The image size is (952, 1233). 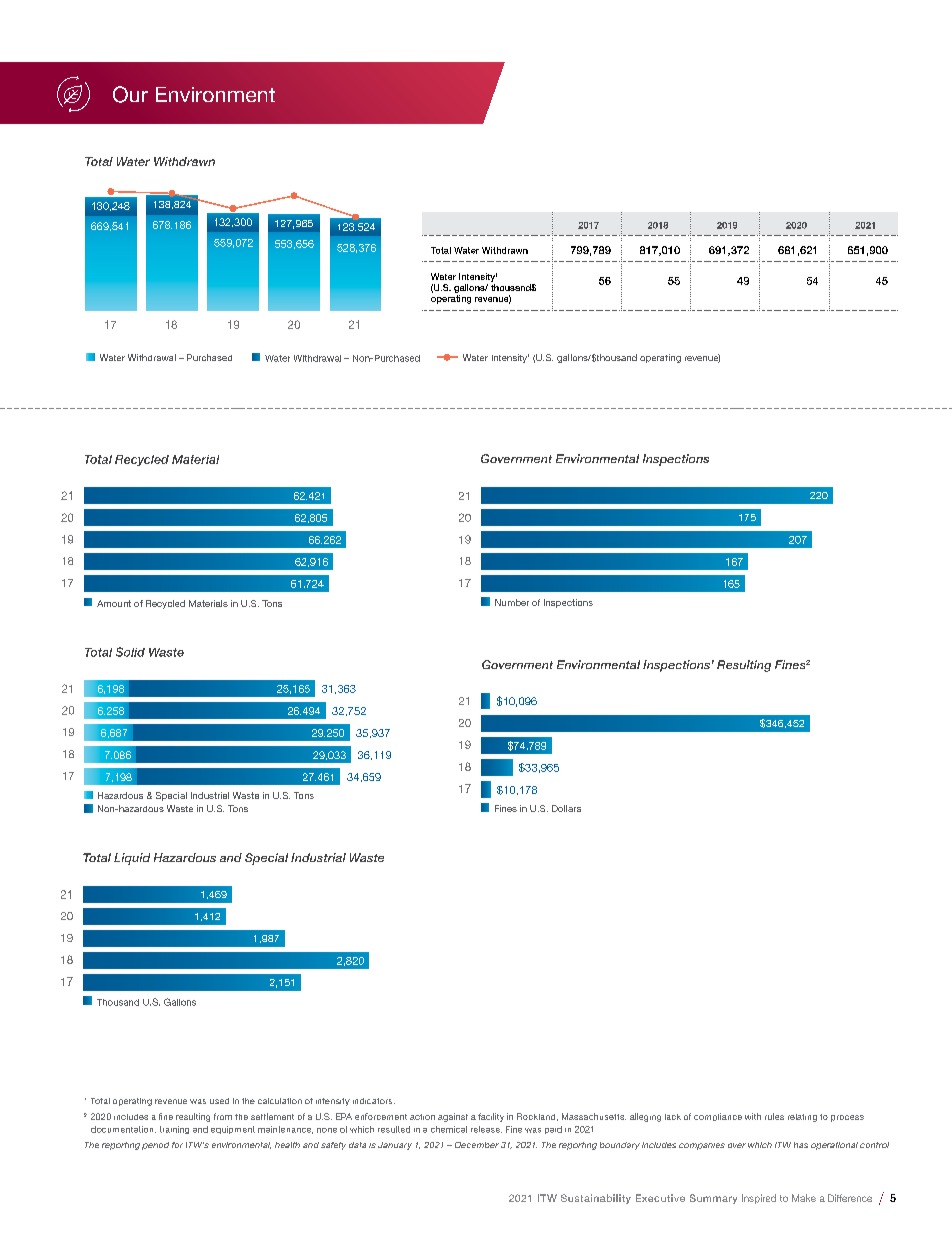 I want to click on calculation, so click(x=280, y=1101).
